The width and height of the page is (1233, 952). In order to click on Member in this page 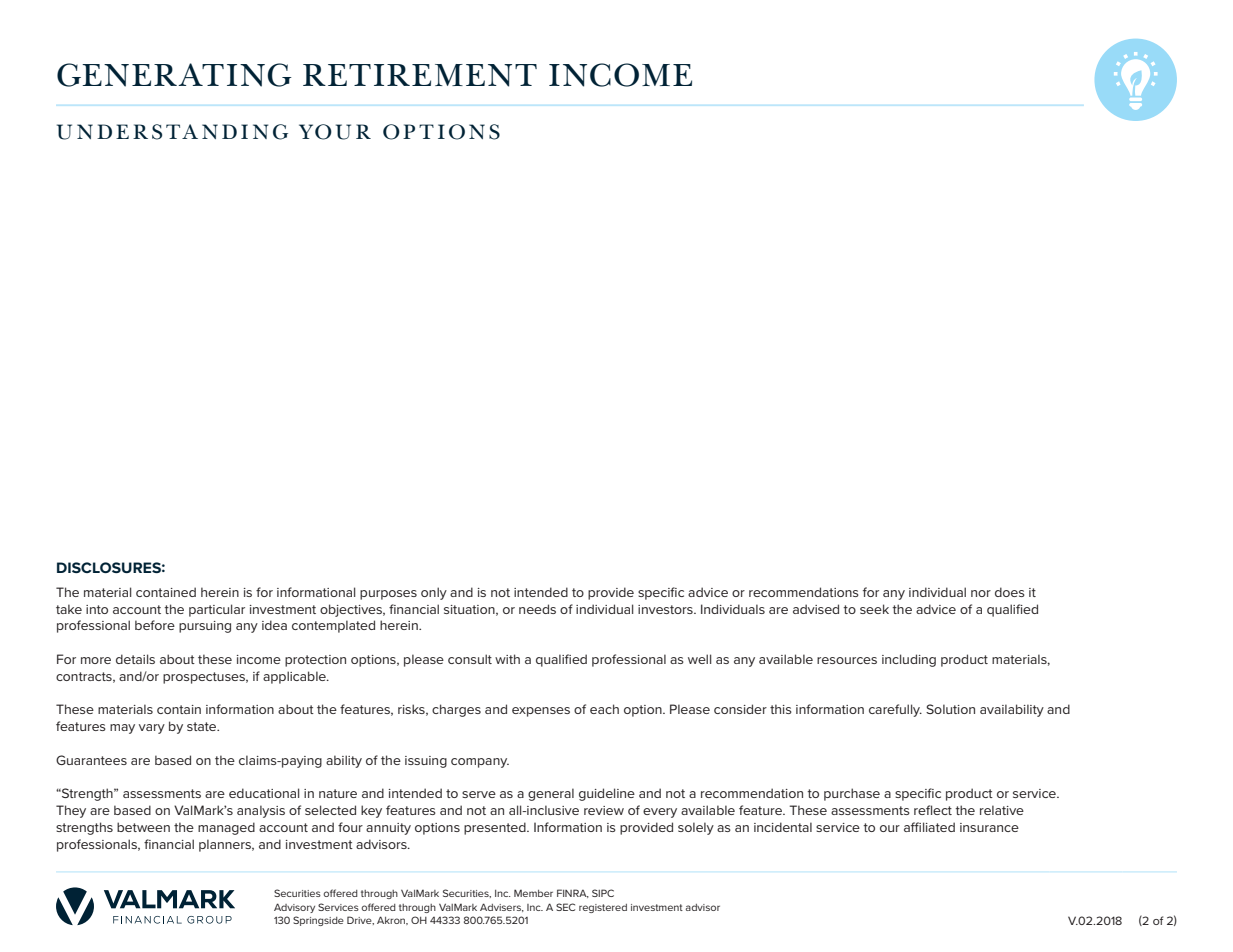, I will do `click(533, 893)`.
